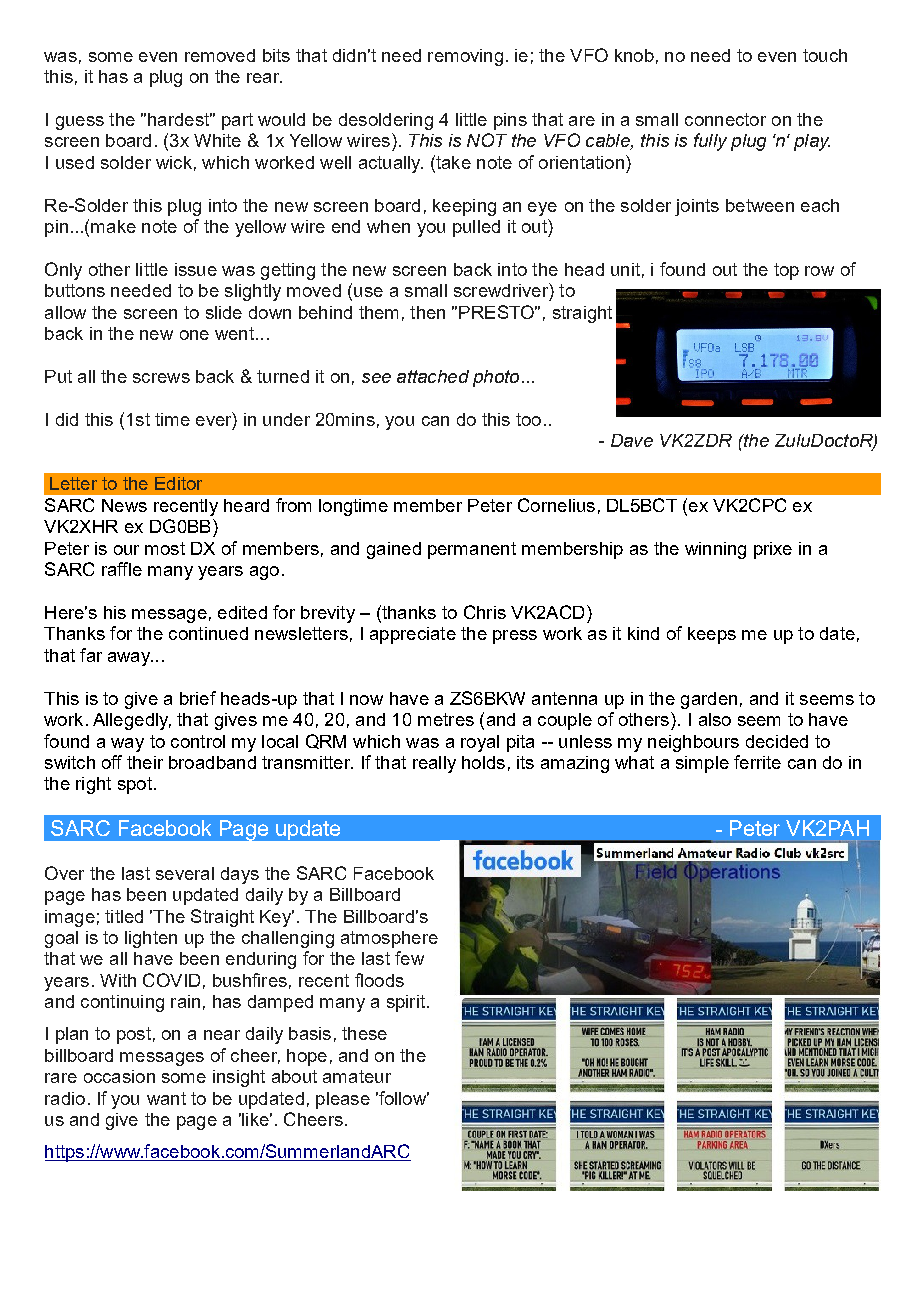  Describe the element at coordinates (632, 440) in the screenshot. I see `Dave` at that location.
